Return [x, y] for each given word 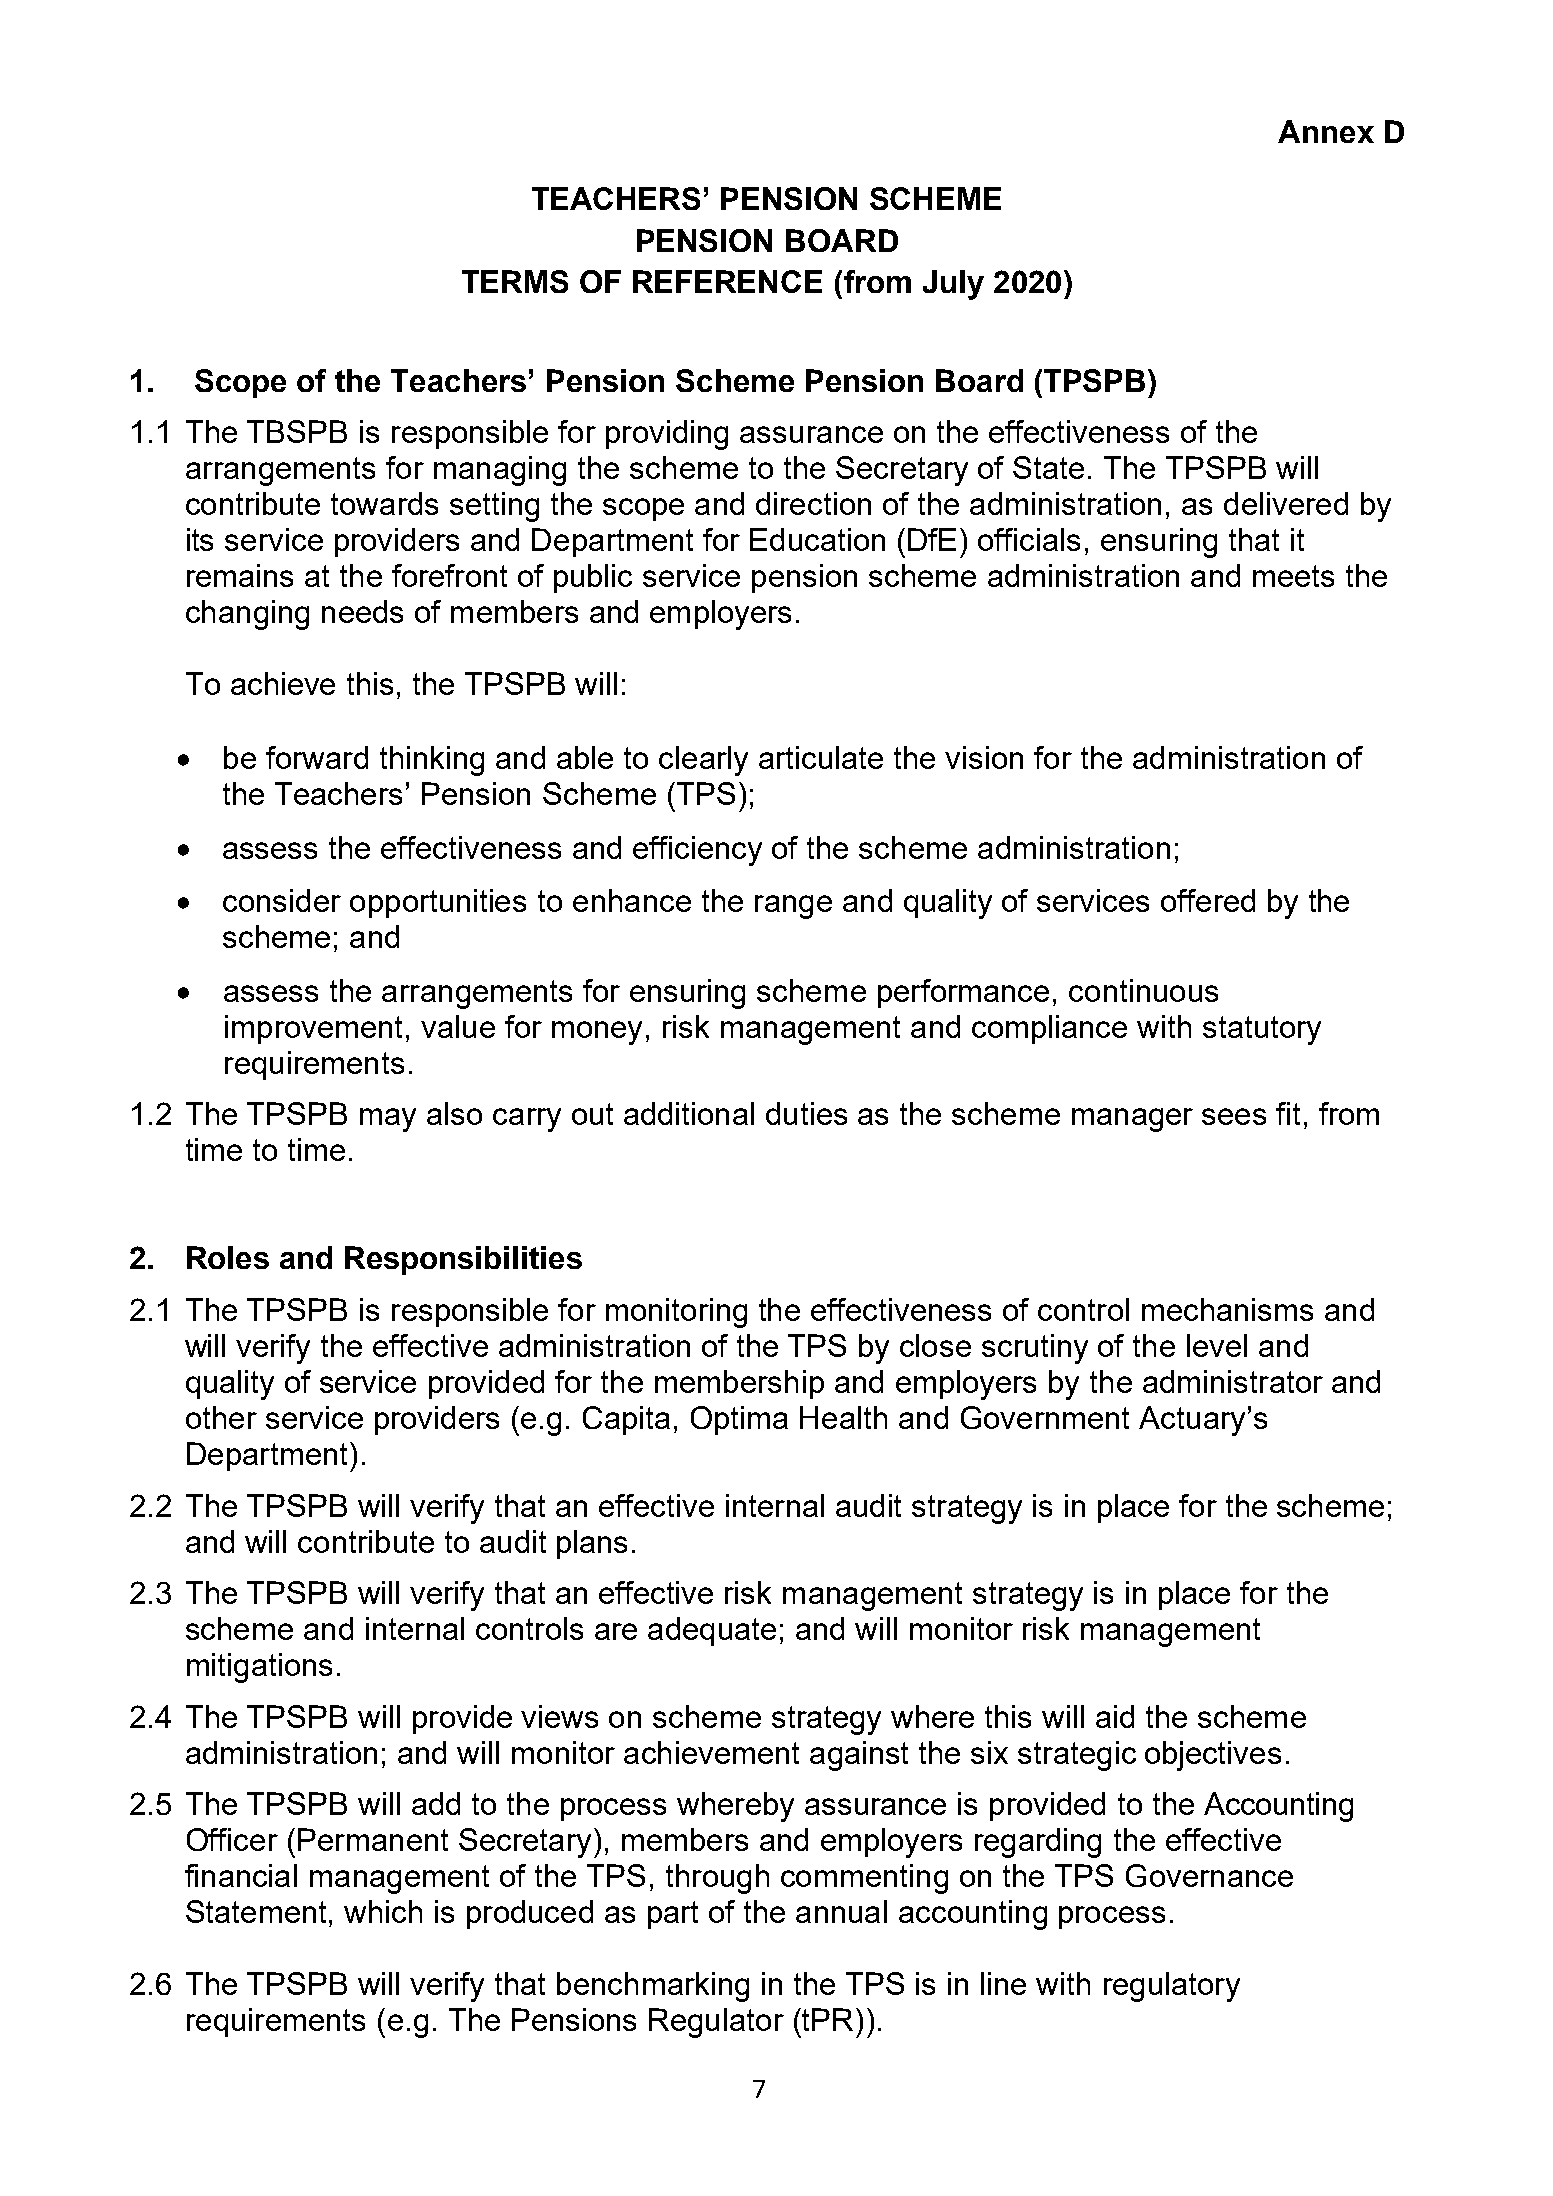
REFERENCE [727, 281]
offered [1208, 900]
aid [1115, 1716]
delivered [1286, 503]
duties [806, 1113]
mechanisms [1227, 1309]
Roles [228, 1257]
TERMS [515, 281]
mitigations [259, 1668]
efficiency [697, 851]
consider [282, 900]
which [383, 1911]
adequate [712, 1631]
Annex [1326, 131]
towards [384, 503]
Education [817, 539]
